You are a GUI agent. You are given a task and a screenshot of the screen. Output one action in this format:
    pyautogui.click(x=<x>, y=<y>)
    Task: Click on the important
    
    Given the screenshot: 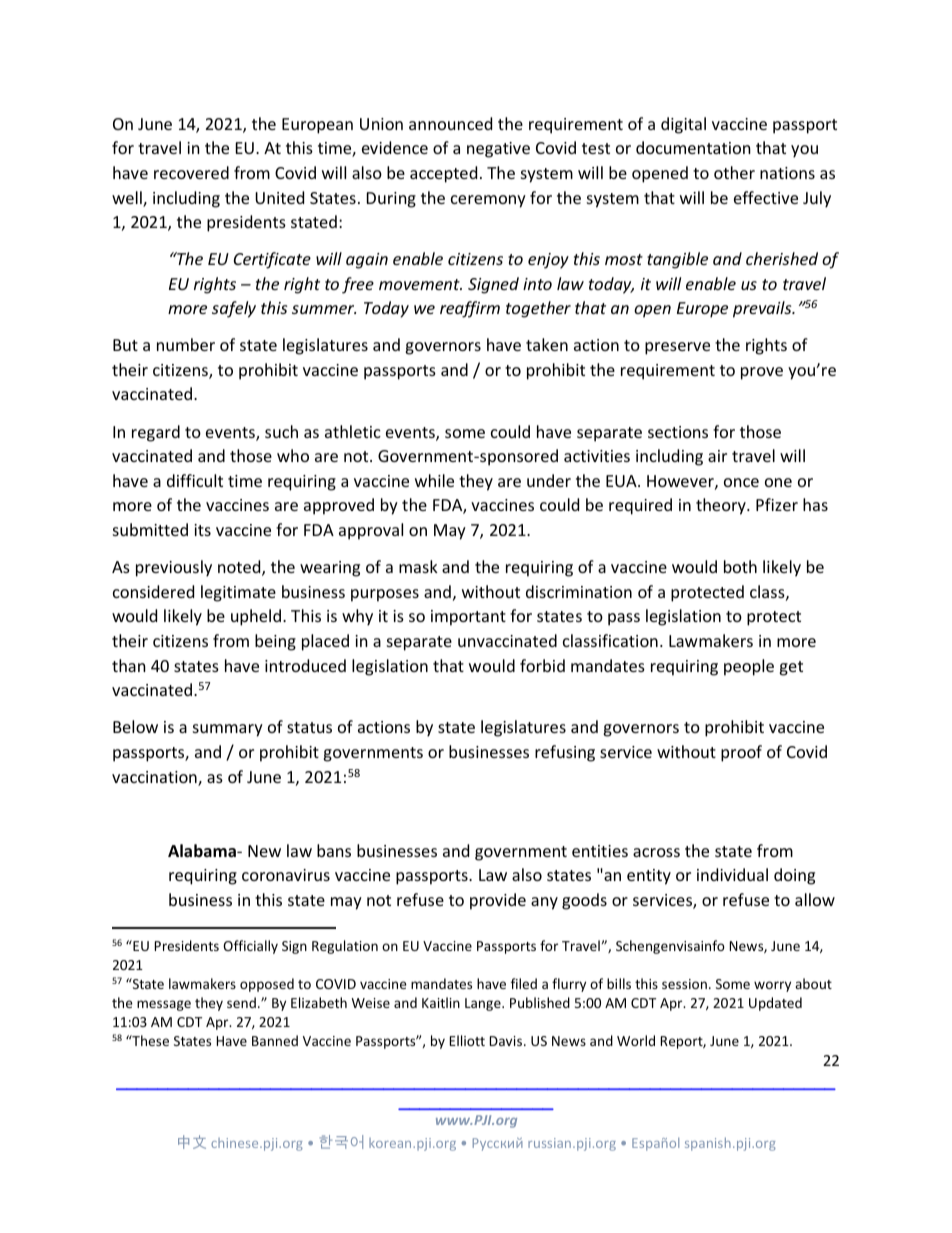 What is the action you would take?
    pyautogui.click(x=468, y=618)
